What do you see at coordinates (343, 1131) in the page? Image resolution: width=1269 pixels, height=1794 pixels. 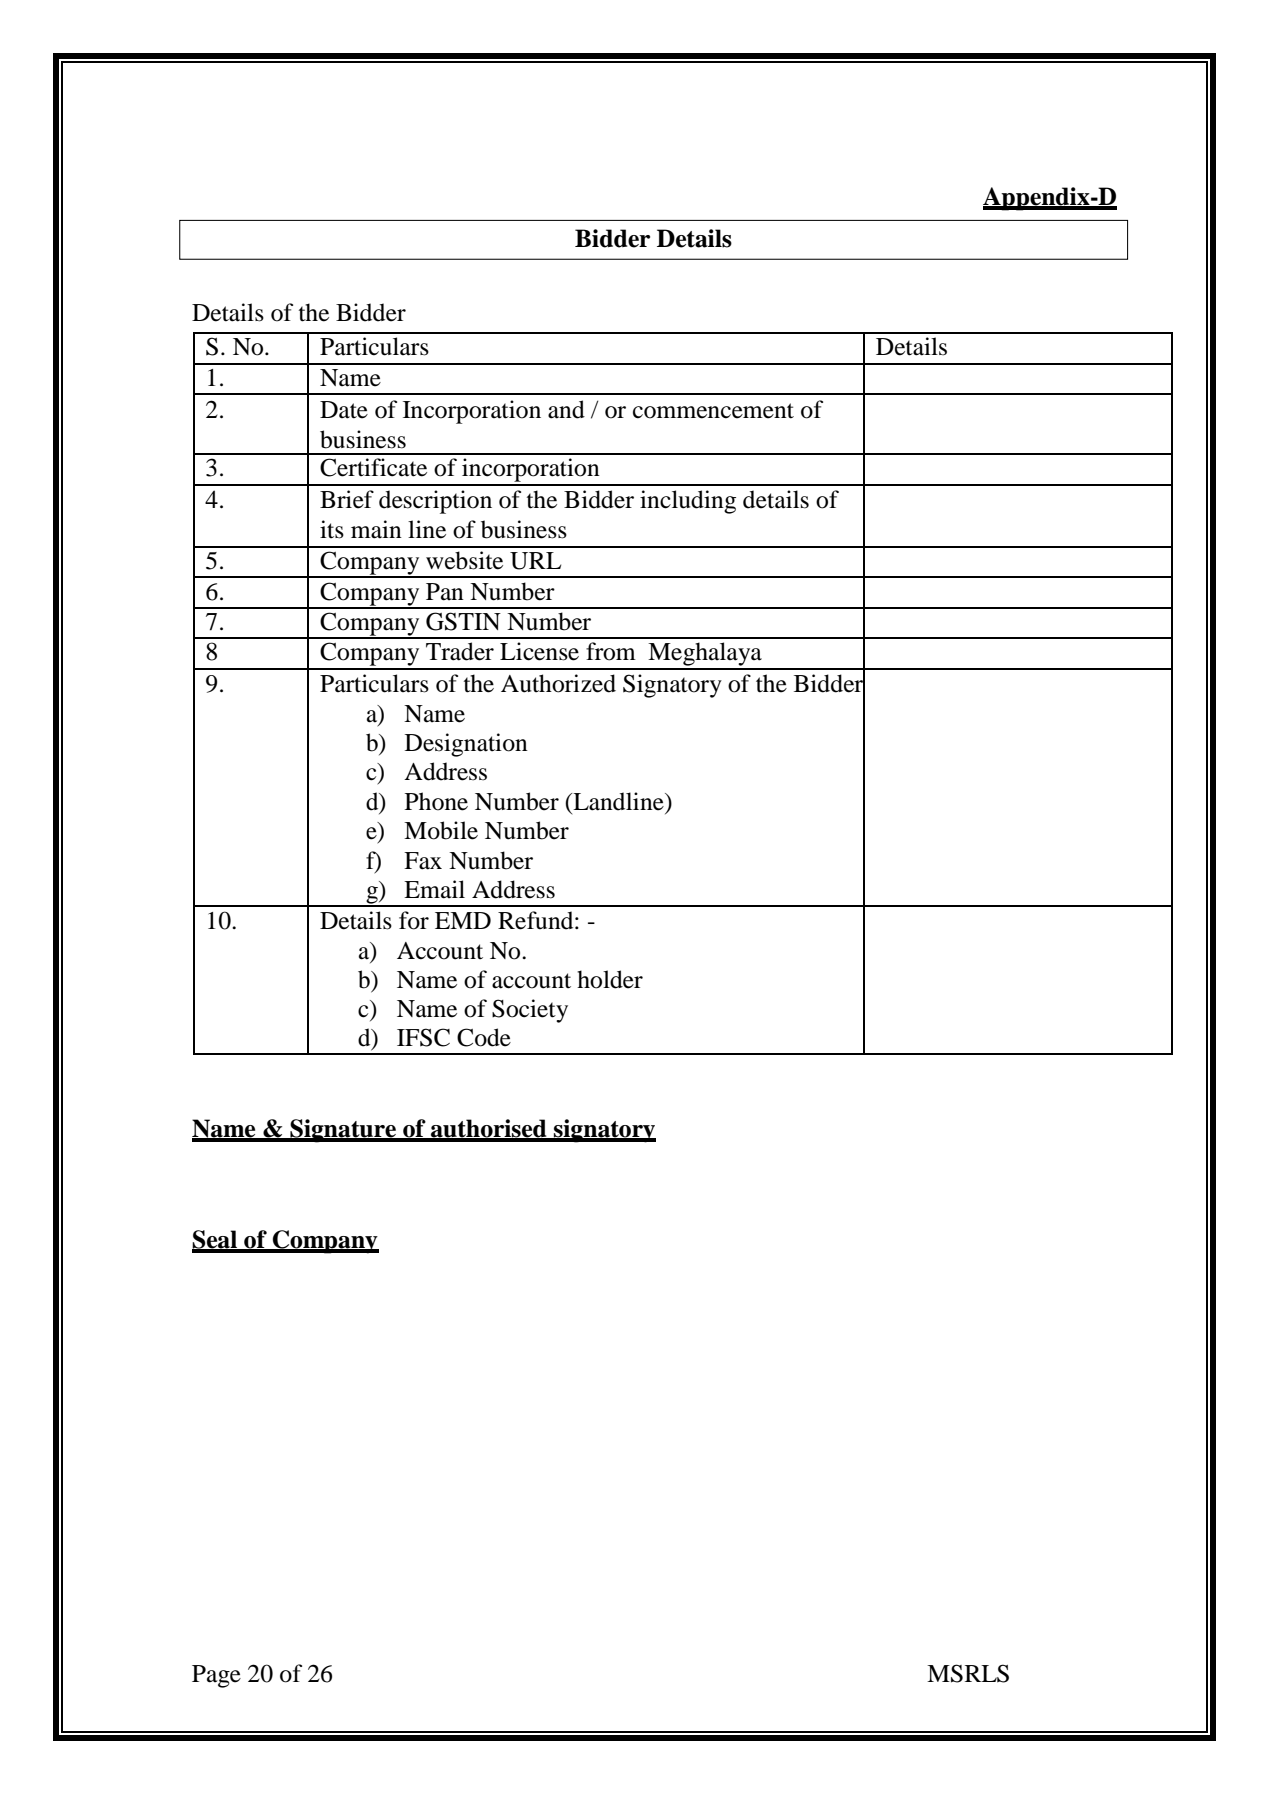 I see `Signature` at bounding box center [343, 1131].
